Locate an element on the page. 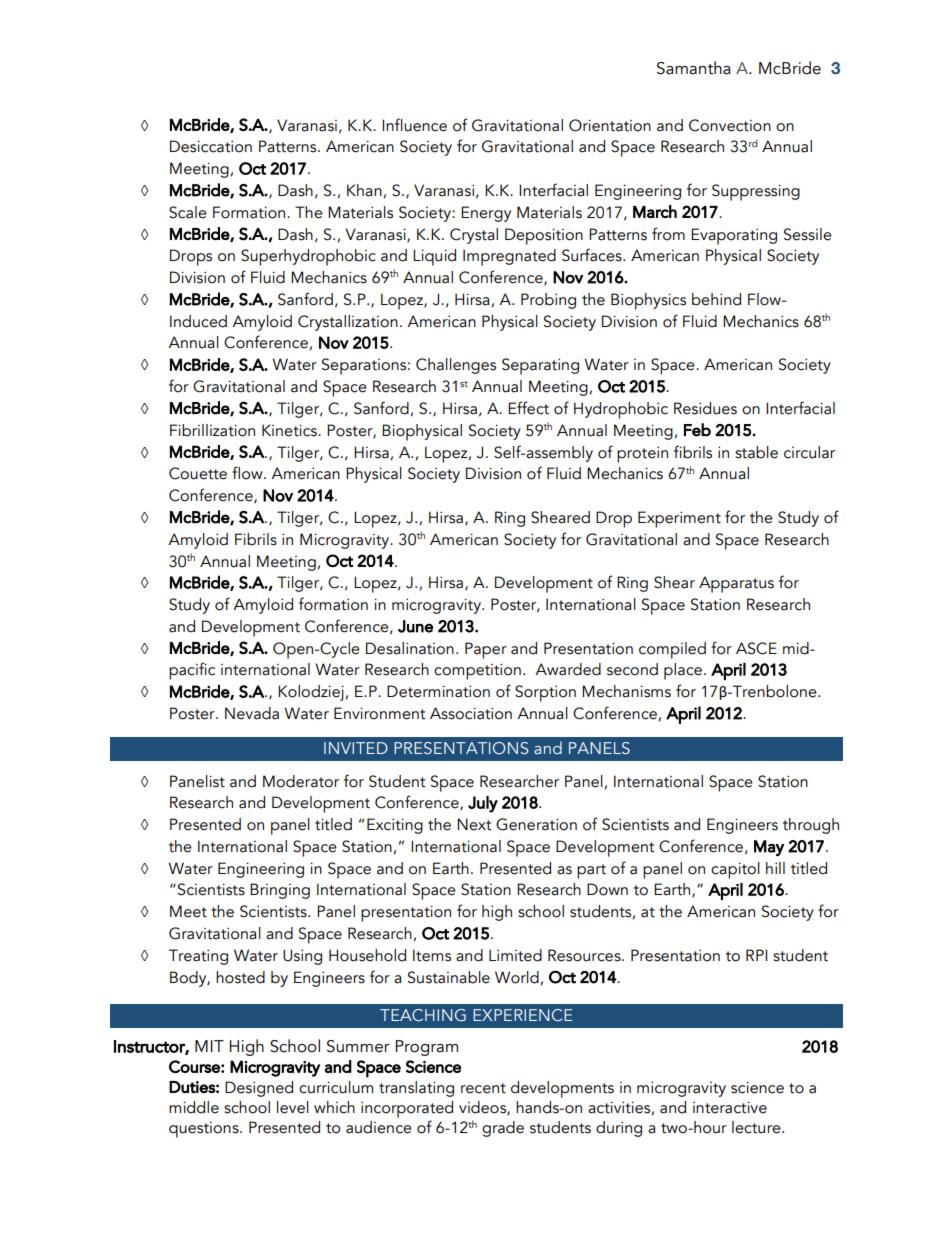  Effect is located at coordinates (528, 408).
